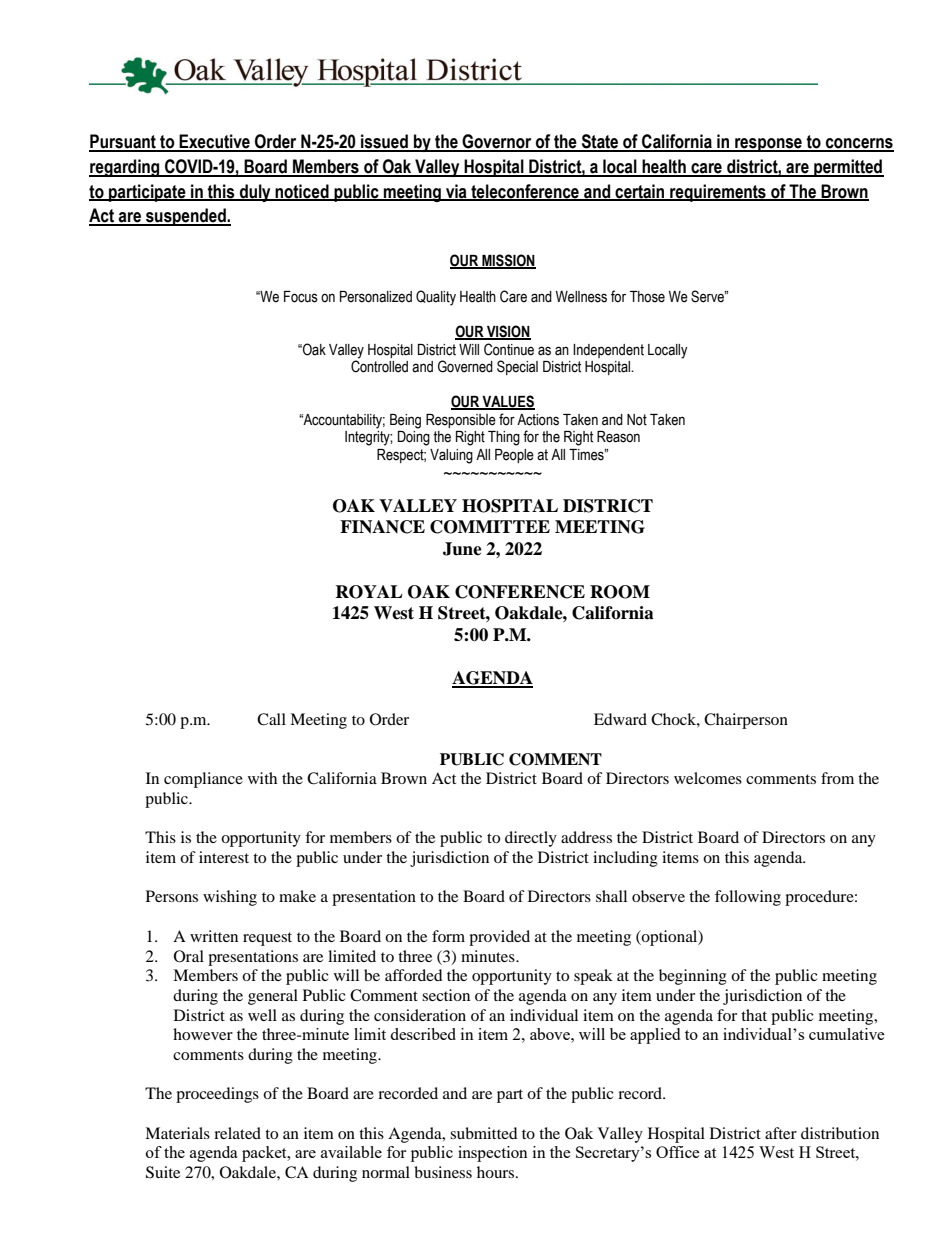 Image resolution: width=952 pixels, height=1233 pixels. Describe the element at coordinates (746, 721) in the screenshot. I see `Chairperson` at that location.
